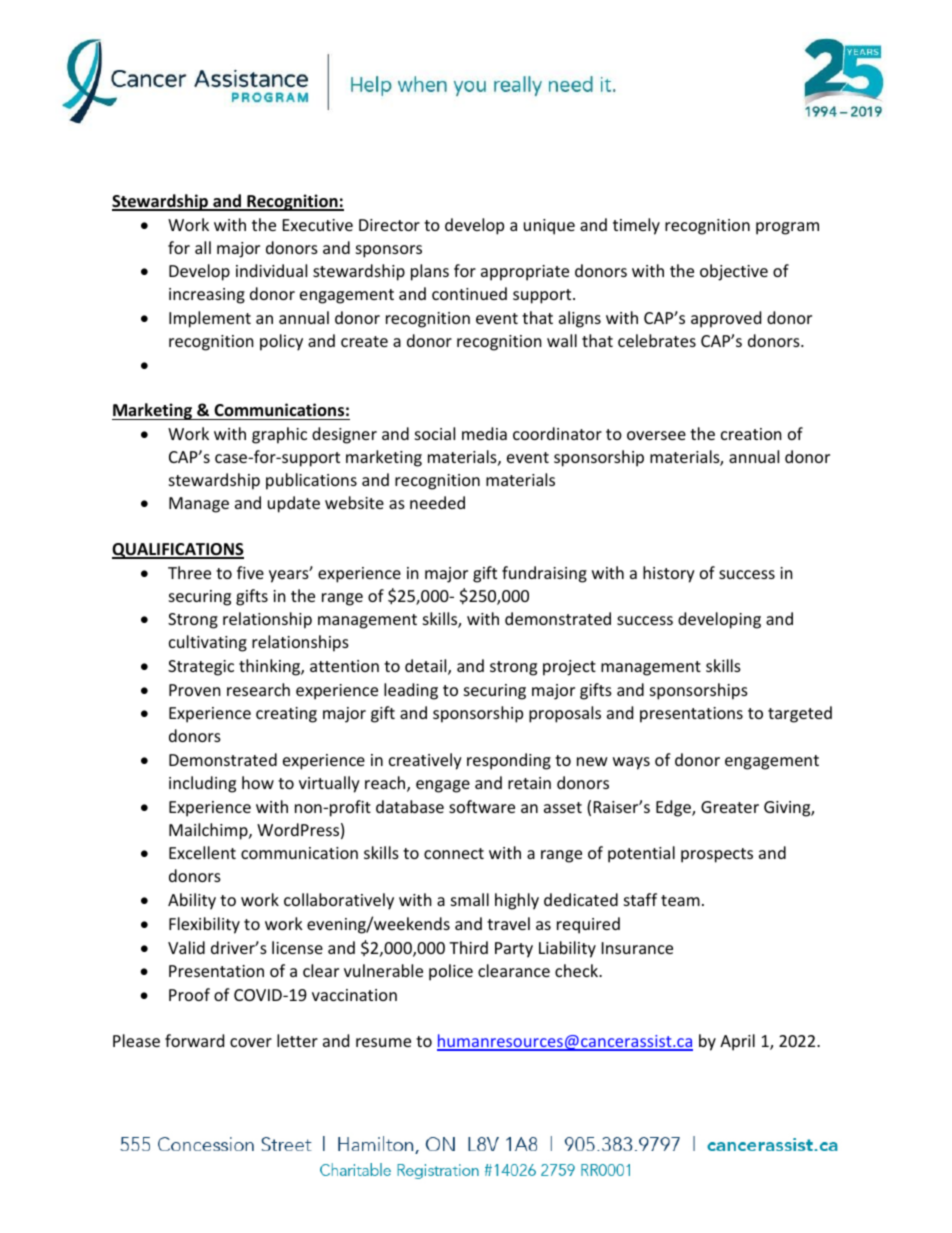 The height and width of the image is (1233, 952). I want to click on plans, so click(430, 272).
